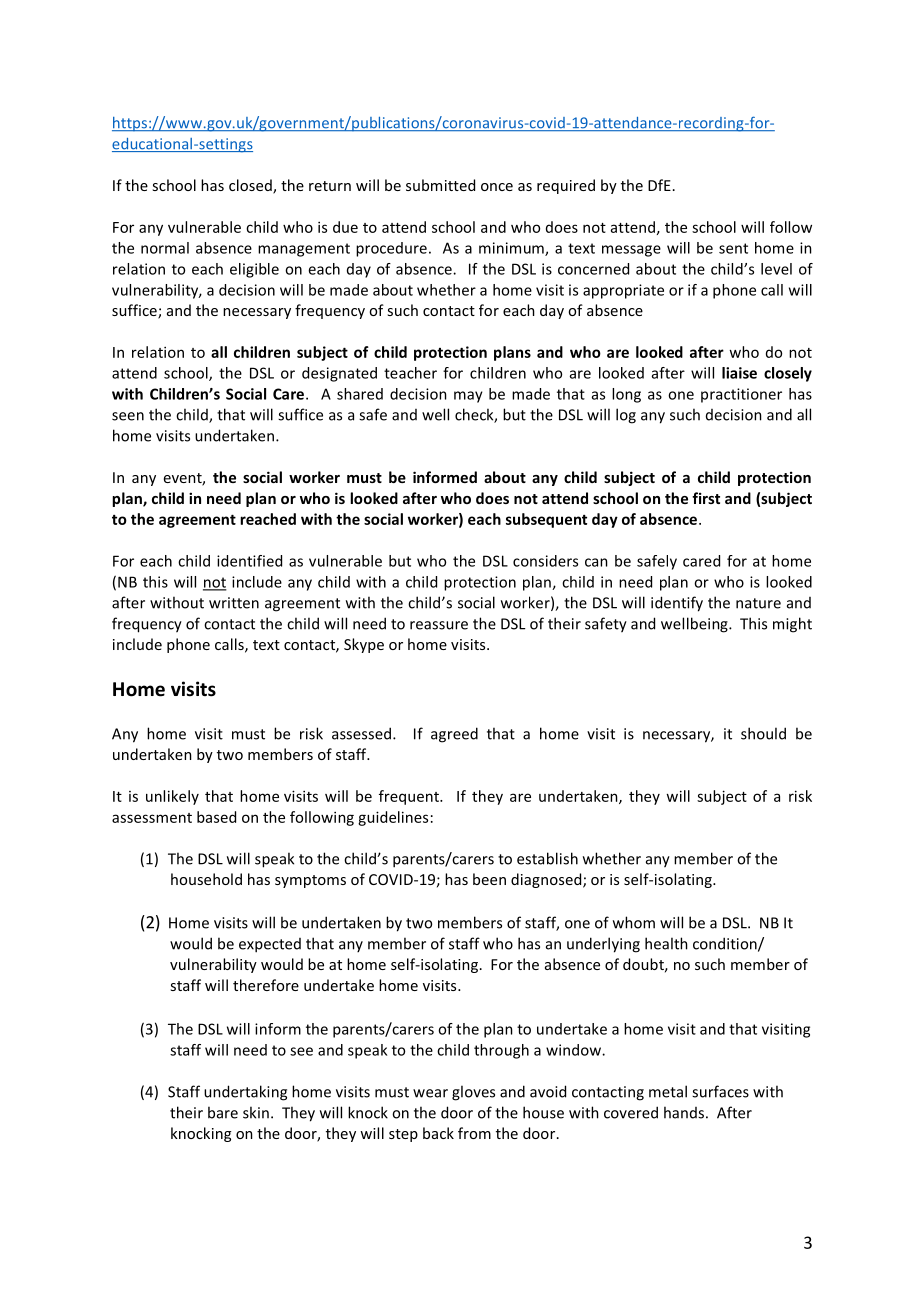 The image size is (924, 1308). I want to click on first, so click(706, 498).
